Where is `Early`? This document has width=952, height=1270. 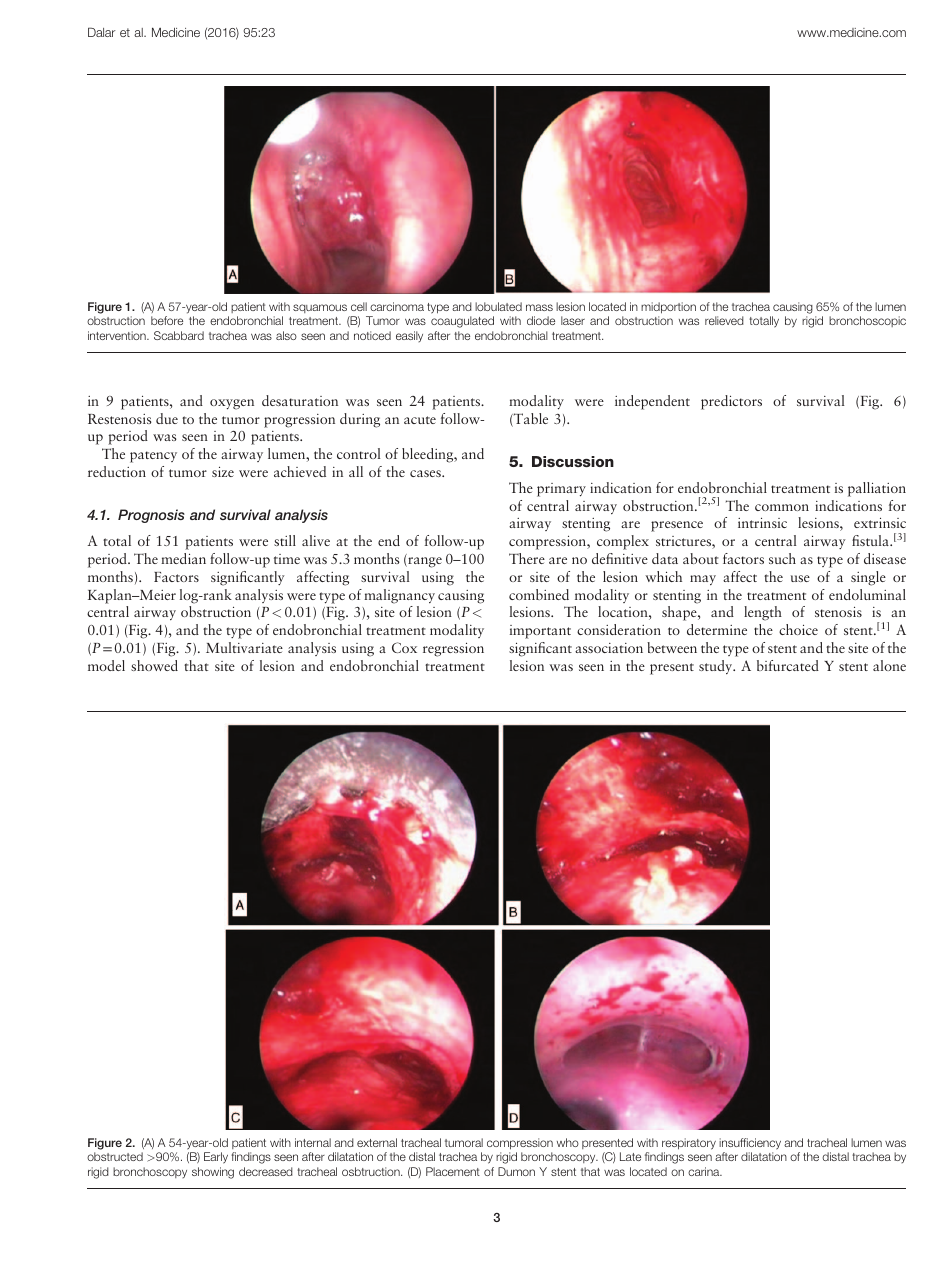 Early is located at coordinates (216, 1158).
